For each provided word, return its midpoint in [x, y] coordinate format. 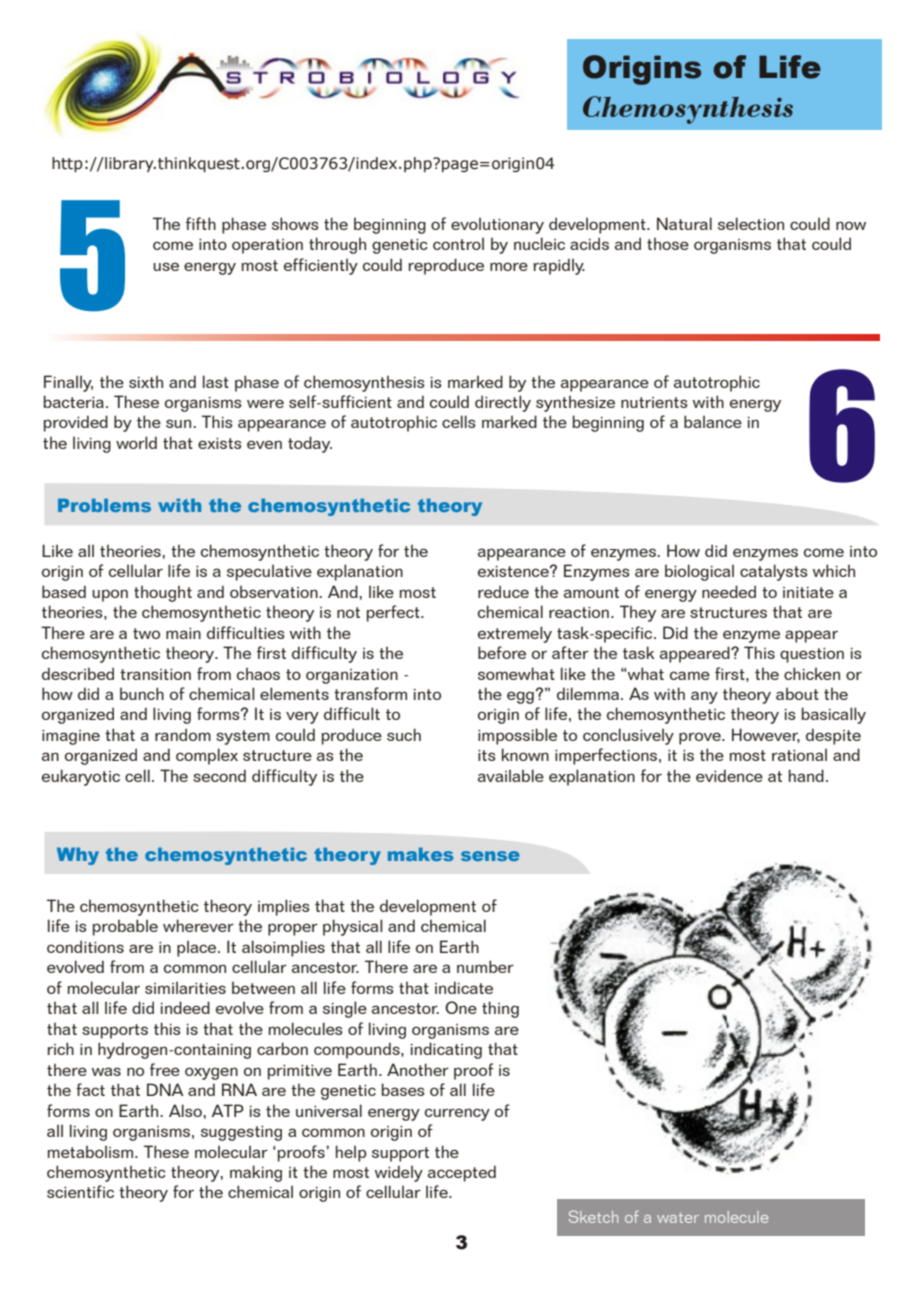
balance [713, 421]
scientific [80, 1191]
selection [751, 223]
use [166, 266]
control [458, 243]
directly [503, 403]
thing [500, 1009]
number [485, 966]
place [198, 948]
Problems [104, 505]
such [404, 734]
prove [701, 738]
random [183, 734]
